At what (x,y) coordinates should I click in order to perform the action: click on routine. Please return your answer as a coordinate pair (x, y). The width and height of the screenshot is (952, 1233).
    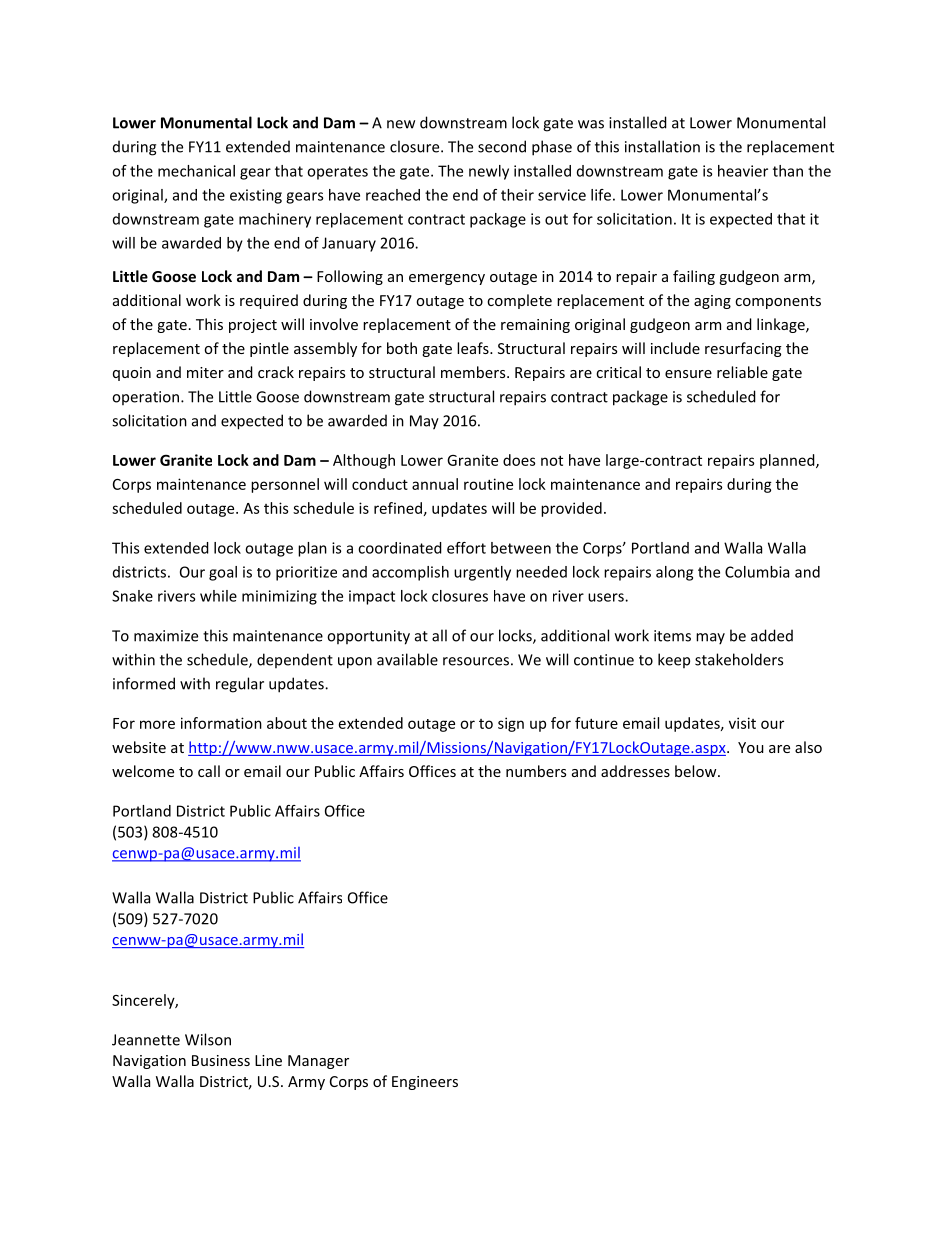
    Looking at the image, I should click on (488, 484).
